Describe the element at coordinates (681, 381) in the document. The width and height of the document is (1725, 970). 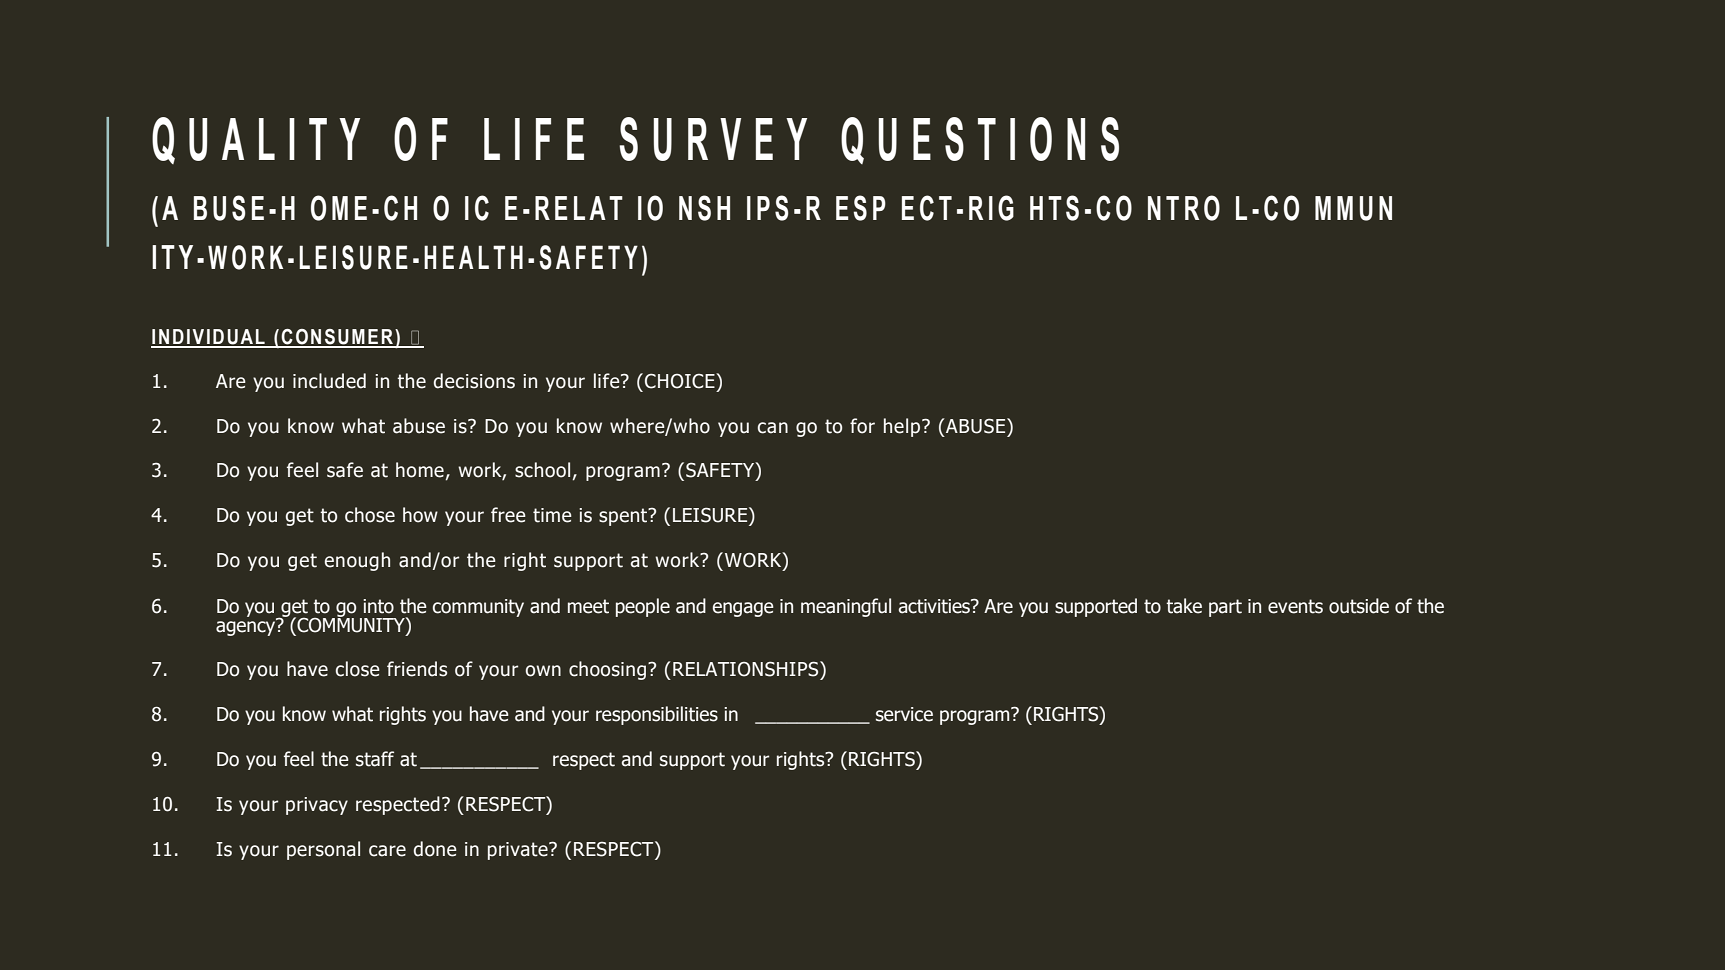
I see `CHOICE` at that location.
